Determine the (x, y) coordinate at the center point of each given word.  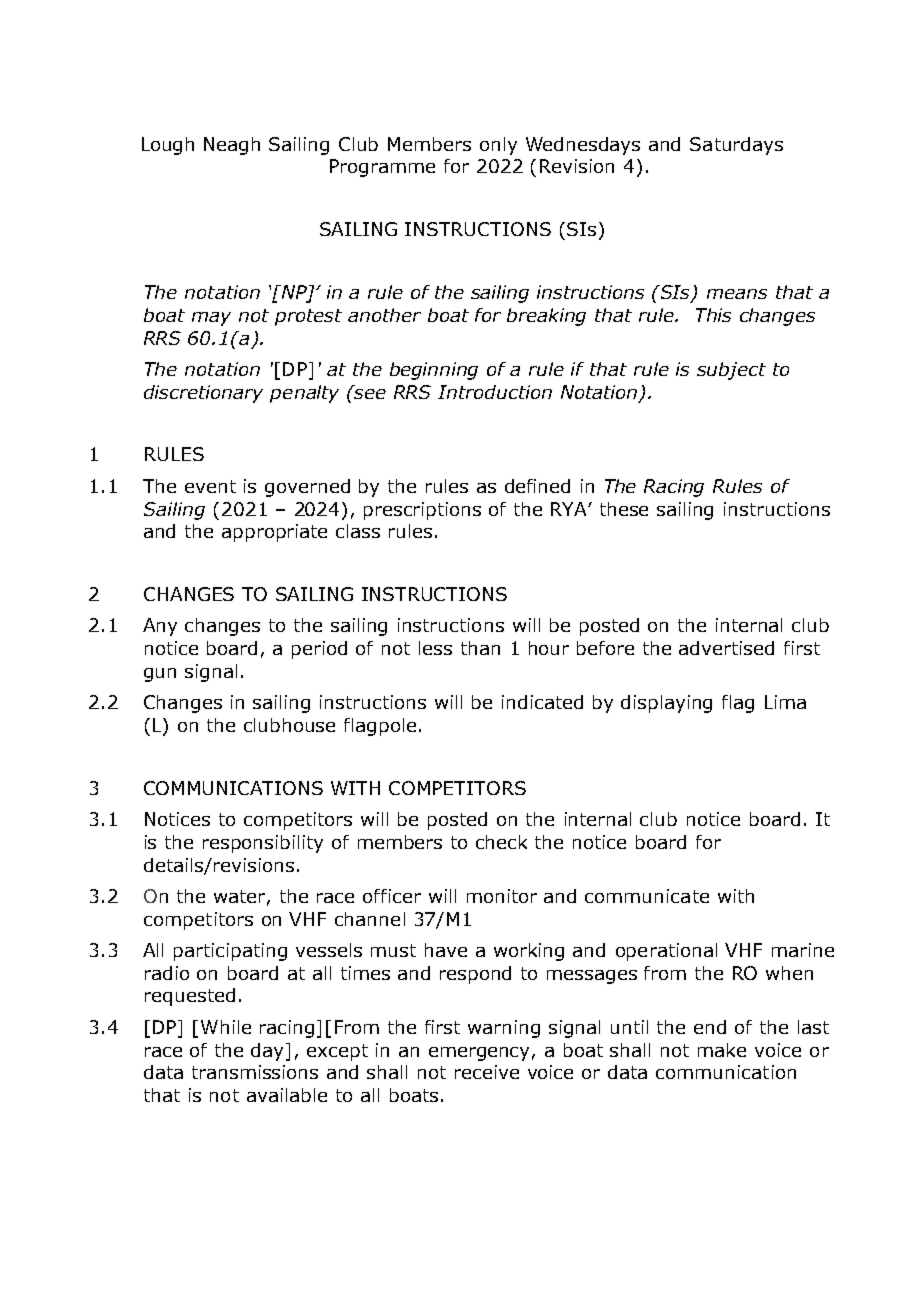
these (624, 509)
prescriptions (422, 511)
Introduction (495, 392)
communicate (647, 896)
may (211, 319)
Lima (785, 702)
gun (160, 675)
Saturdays (736, 146)
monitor (502, 896)
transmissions (255, 1072)
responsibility (263, 844)
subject (731, 371)
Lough (168, 146)
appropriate (274, 533)
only (498, 146)
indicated (542, 702)
